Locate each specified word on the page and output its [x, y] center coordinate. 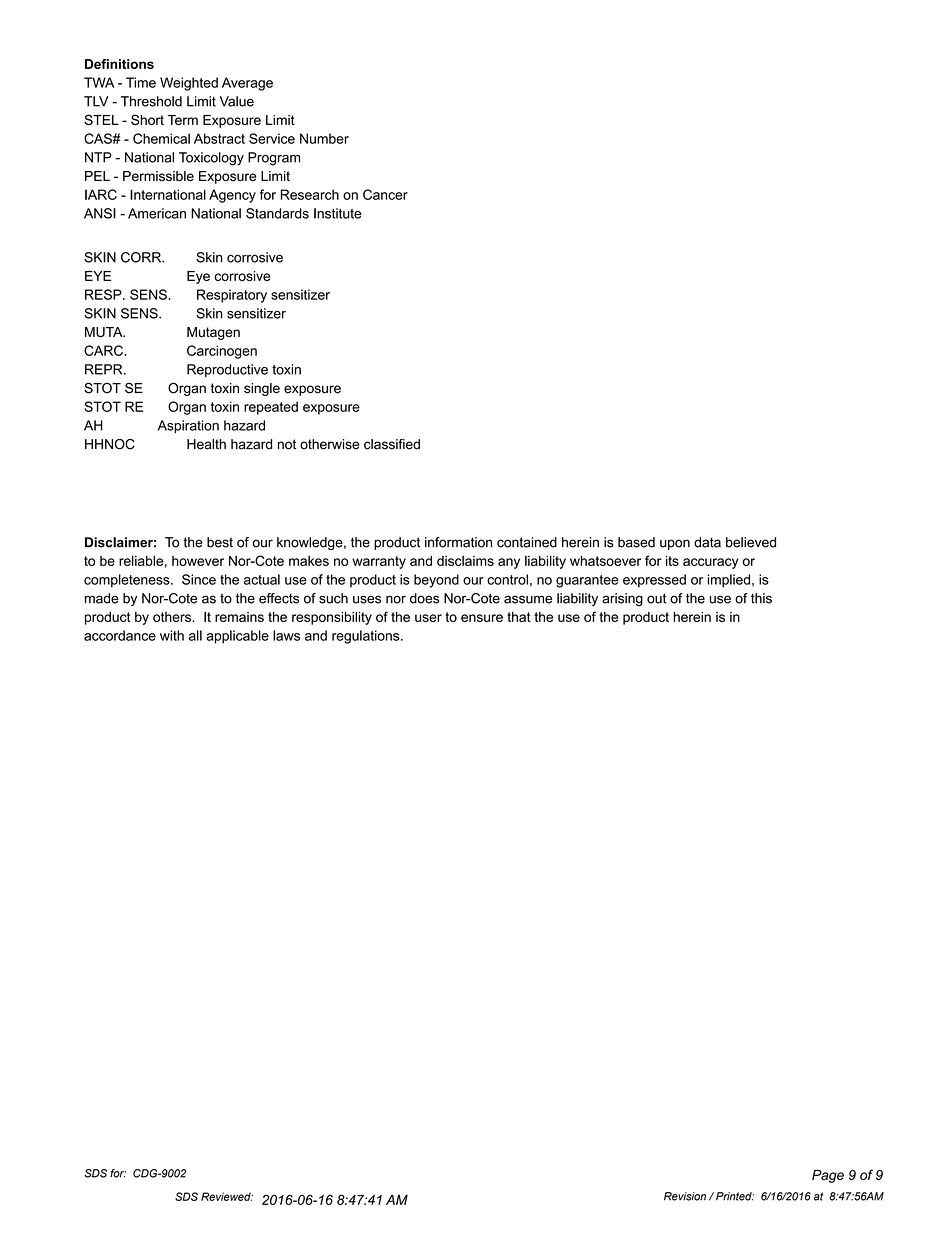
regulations [367, 637]
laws [286, 635]
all [195, 635]
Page [828, 1176]
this [761, 598]
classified [392, 444]
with [172, 635]
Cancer [385, 194]
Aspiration [188, 426]
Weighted [189, 84]
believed [751, 542]
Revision [685, 1196]
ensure [482, 618]
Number [324, 138]
